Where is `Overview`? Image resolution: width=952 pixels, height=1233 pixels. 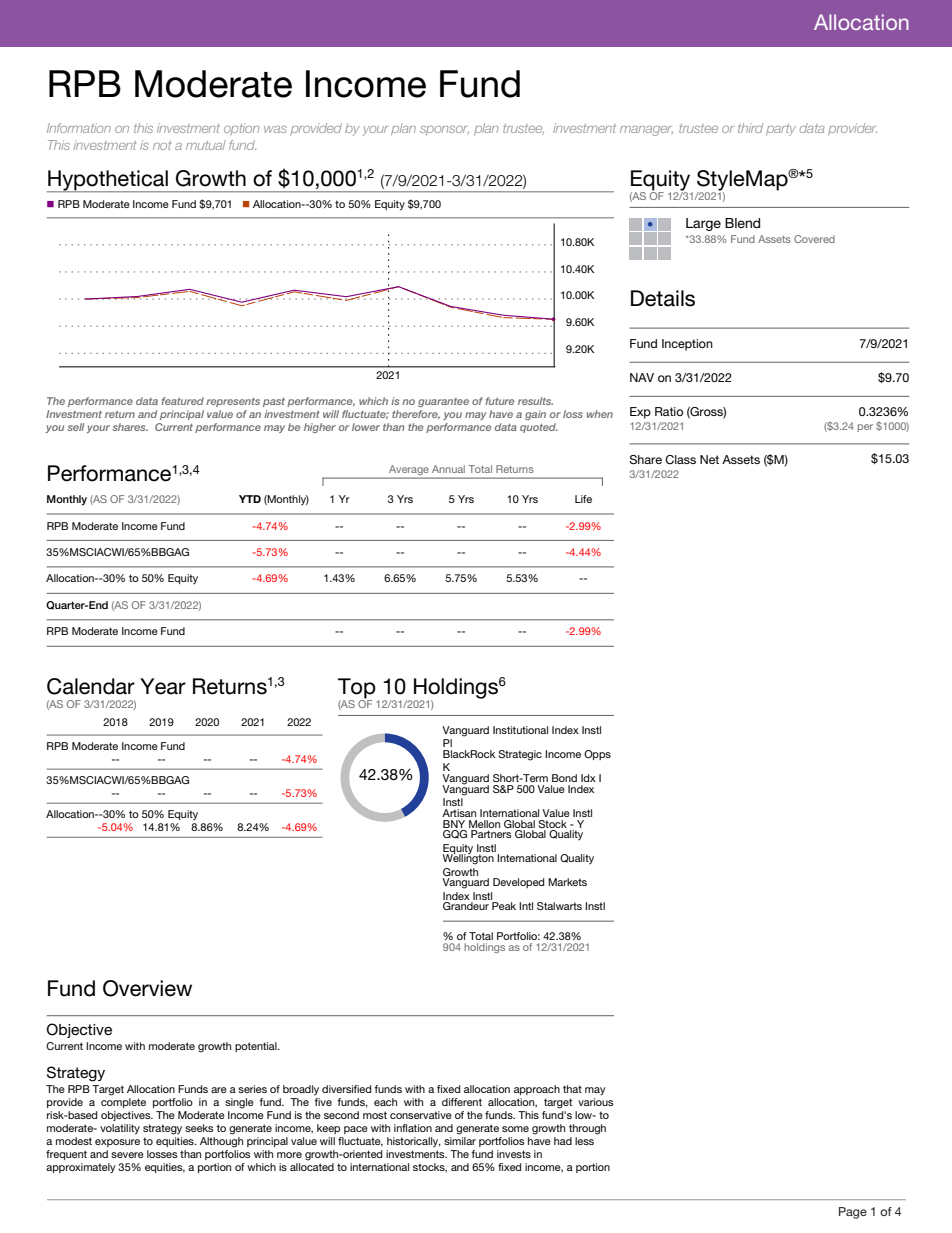 Overview is located at coordinates (147, 988).
